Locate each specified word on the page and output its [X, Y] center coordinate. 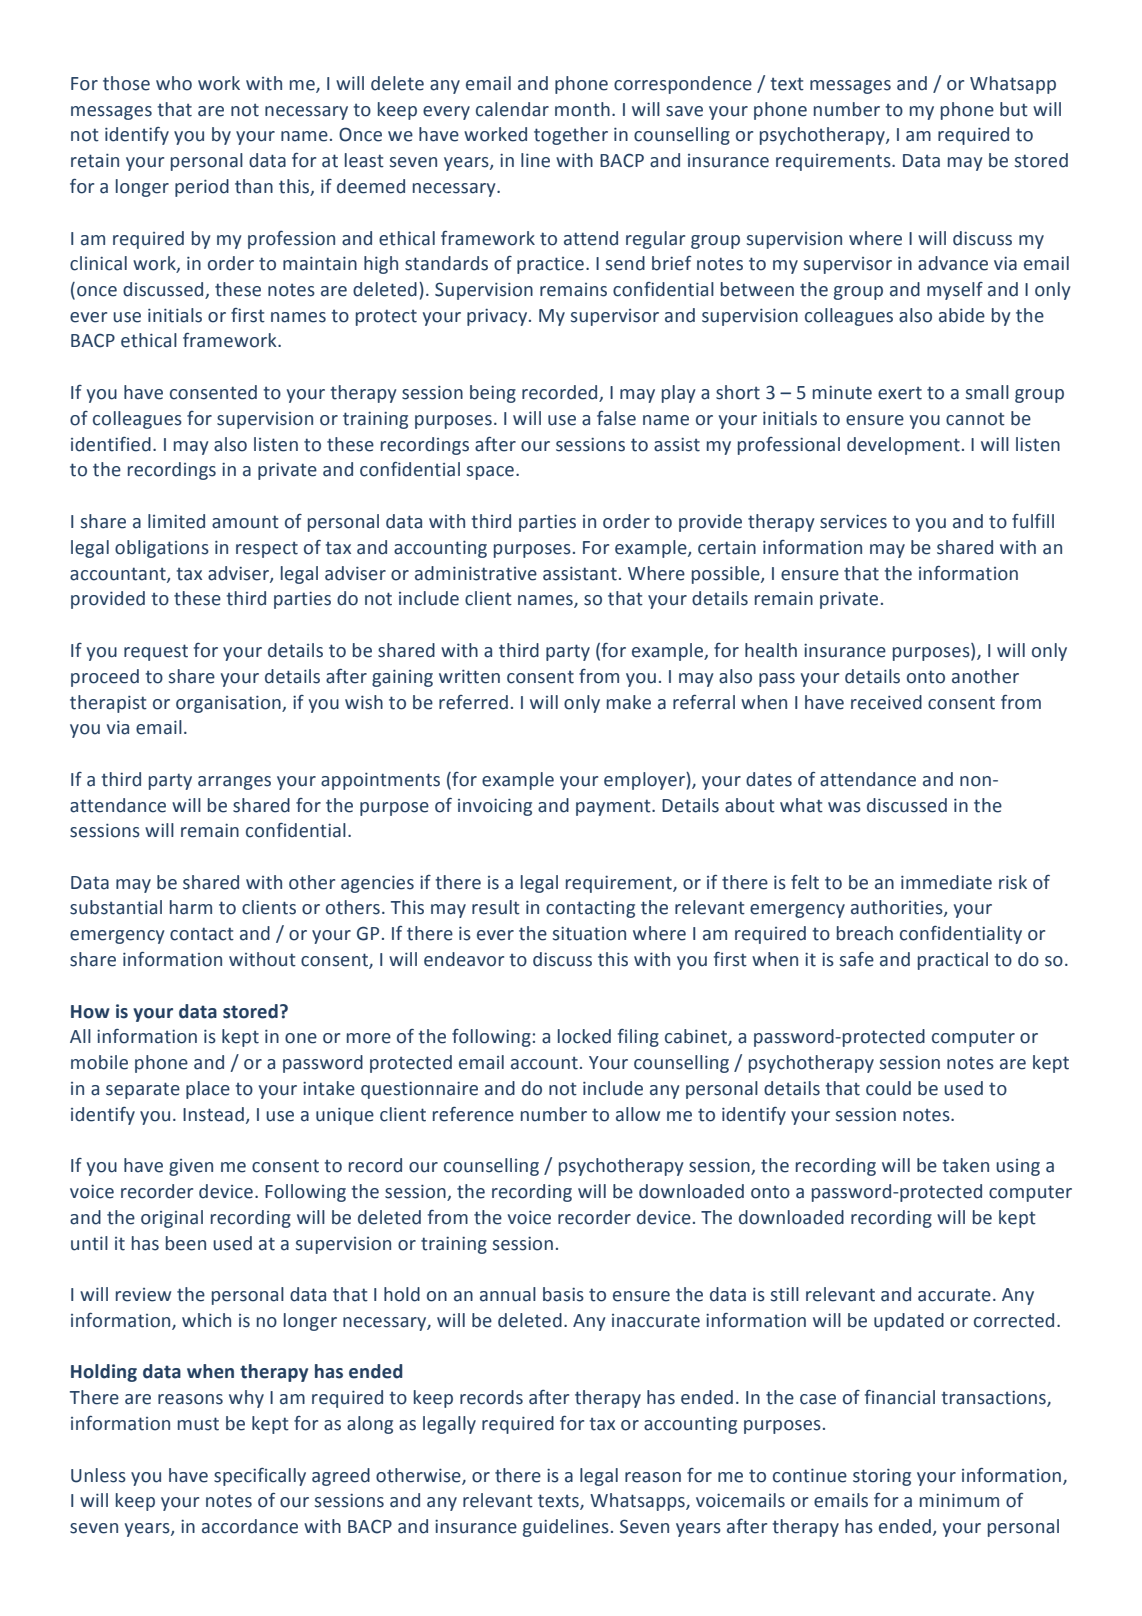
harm [191, 907]
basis [563, 1294]
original [172, 1219]
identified [111, 444]
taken [966, 1165]
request [156, 652]
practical [953, 961]
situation [589, 934]
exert [900, 393]
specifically [260, 1477]
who [174, 83]
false [616, 418]
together [571, 136]
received [886, 702]
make [629, 702]
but [1014, 109]
